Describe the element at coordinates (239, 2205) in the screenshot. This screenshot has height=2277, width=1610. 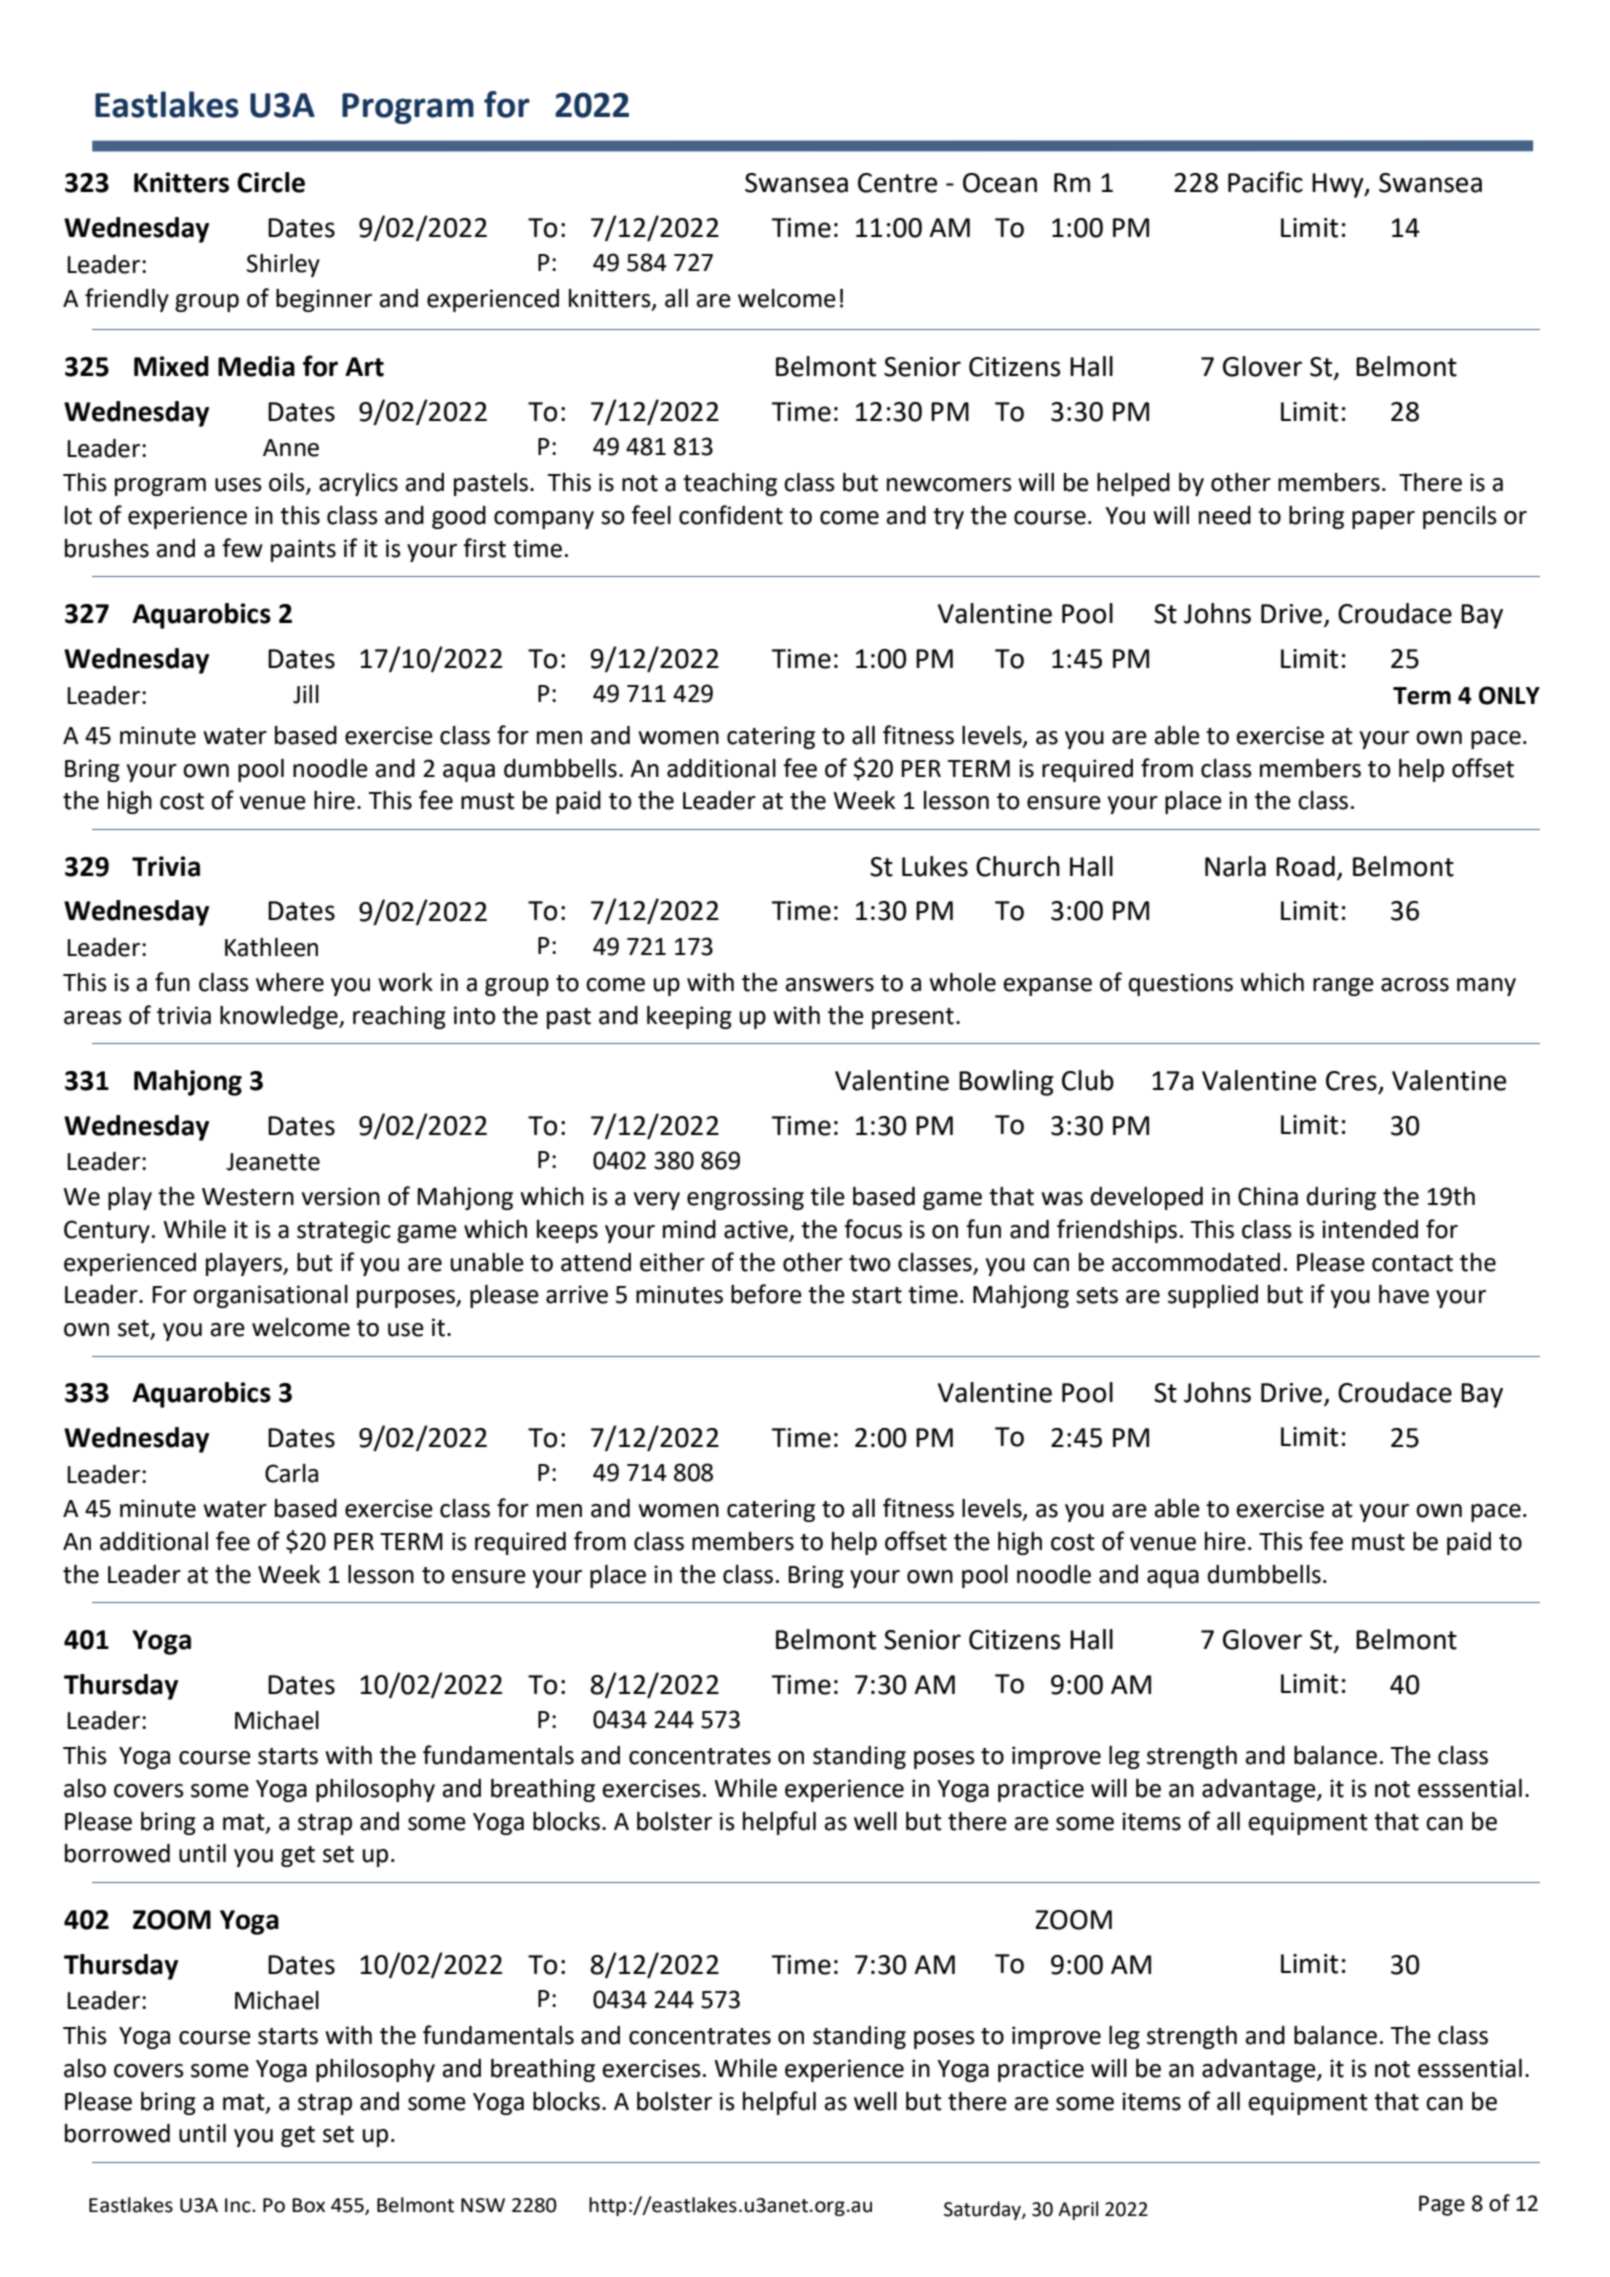
I see `Inc` at that location.
